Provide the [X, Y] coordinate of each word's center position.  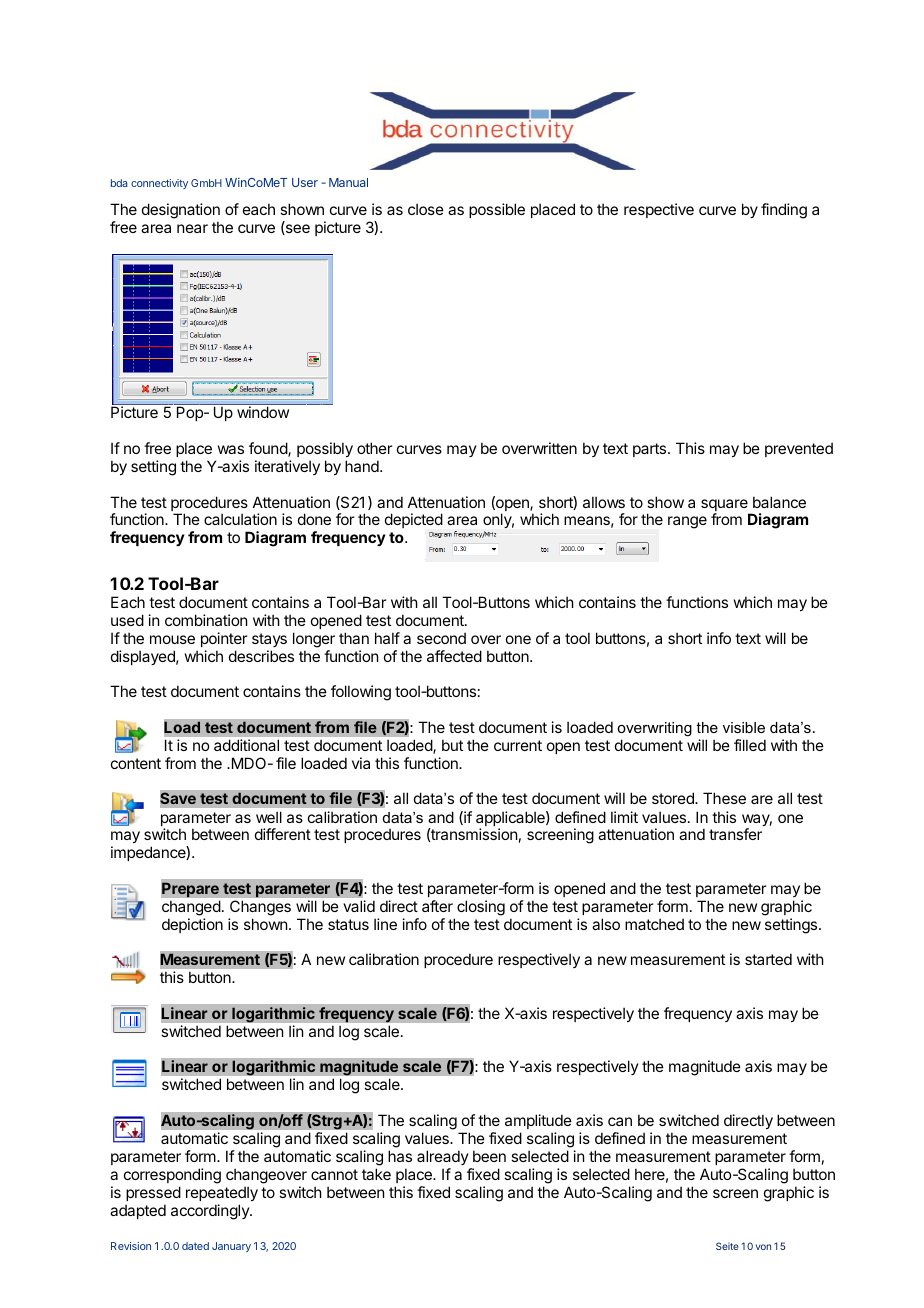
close [426, 209]
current [518, 745]
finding [784, 211]
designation [181, 212]
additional [246, 745]
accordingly [211, 1212]
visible [744, 727]
